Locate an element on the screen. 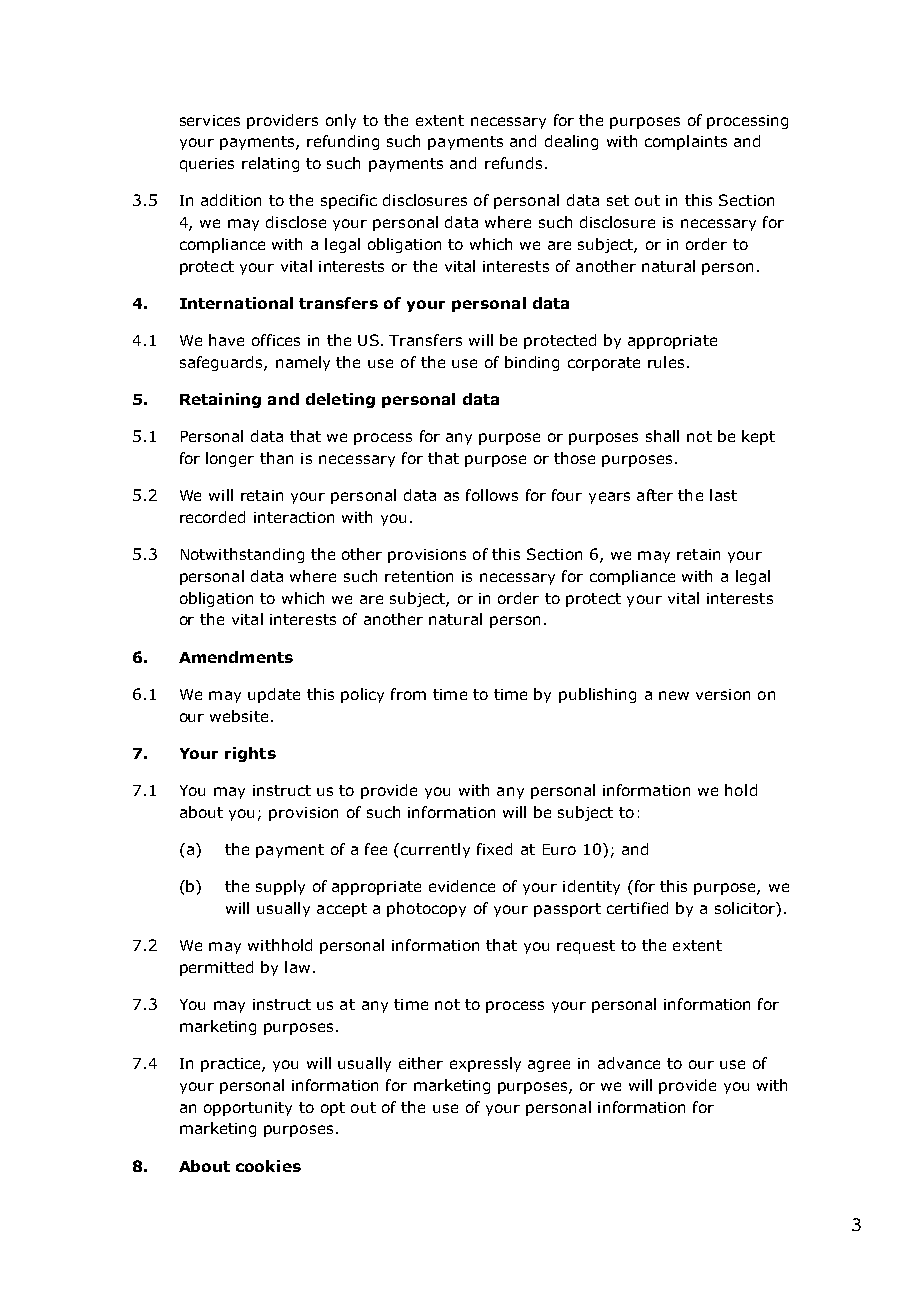 This screenshot has height=1308, width=924. cookies is located at coordinates (268, 1166).
